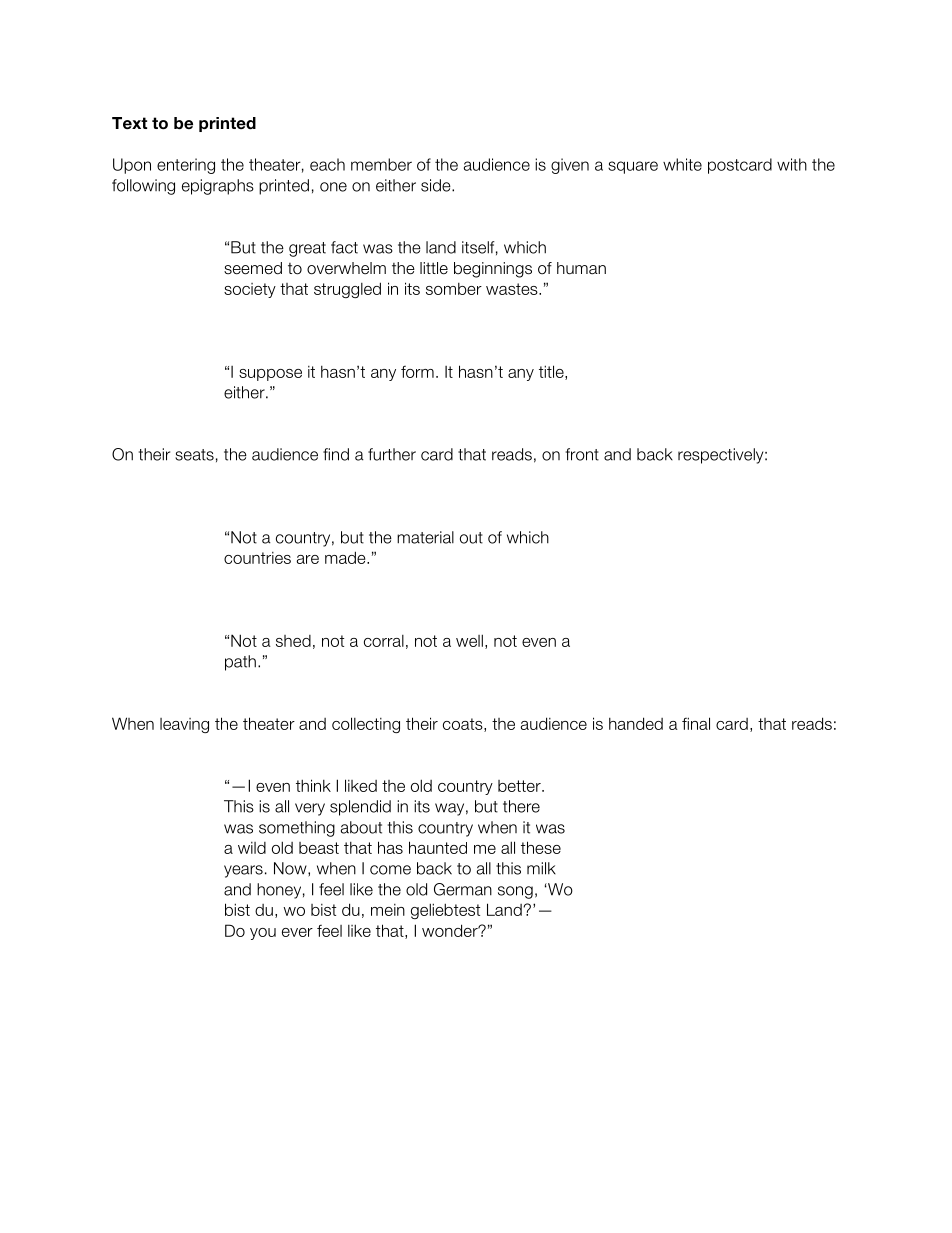 The image size is (952, 1233). What do you see at coordinates (682, 164) in the screenshot?
I see `white` at bounding box center [682, 164].
